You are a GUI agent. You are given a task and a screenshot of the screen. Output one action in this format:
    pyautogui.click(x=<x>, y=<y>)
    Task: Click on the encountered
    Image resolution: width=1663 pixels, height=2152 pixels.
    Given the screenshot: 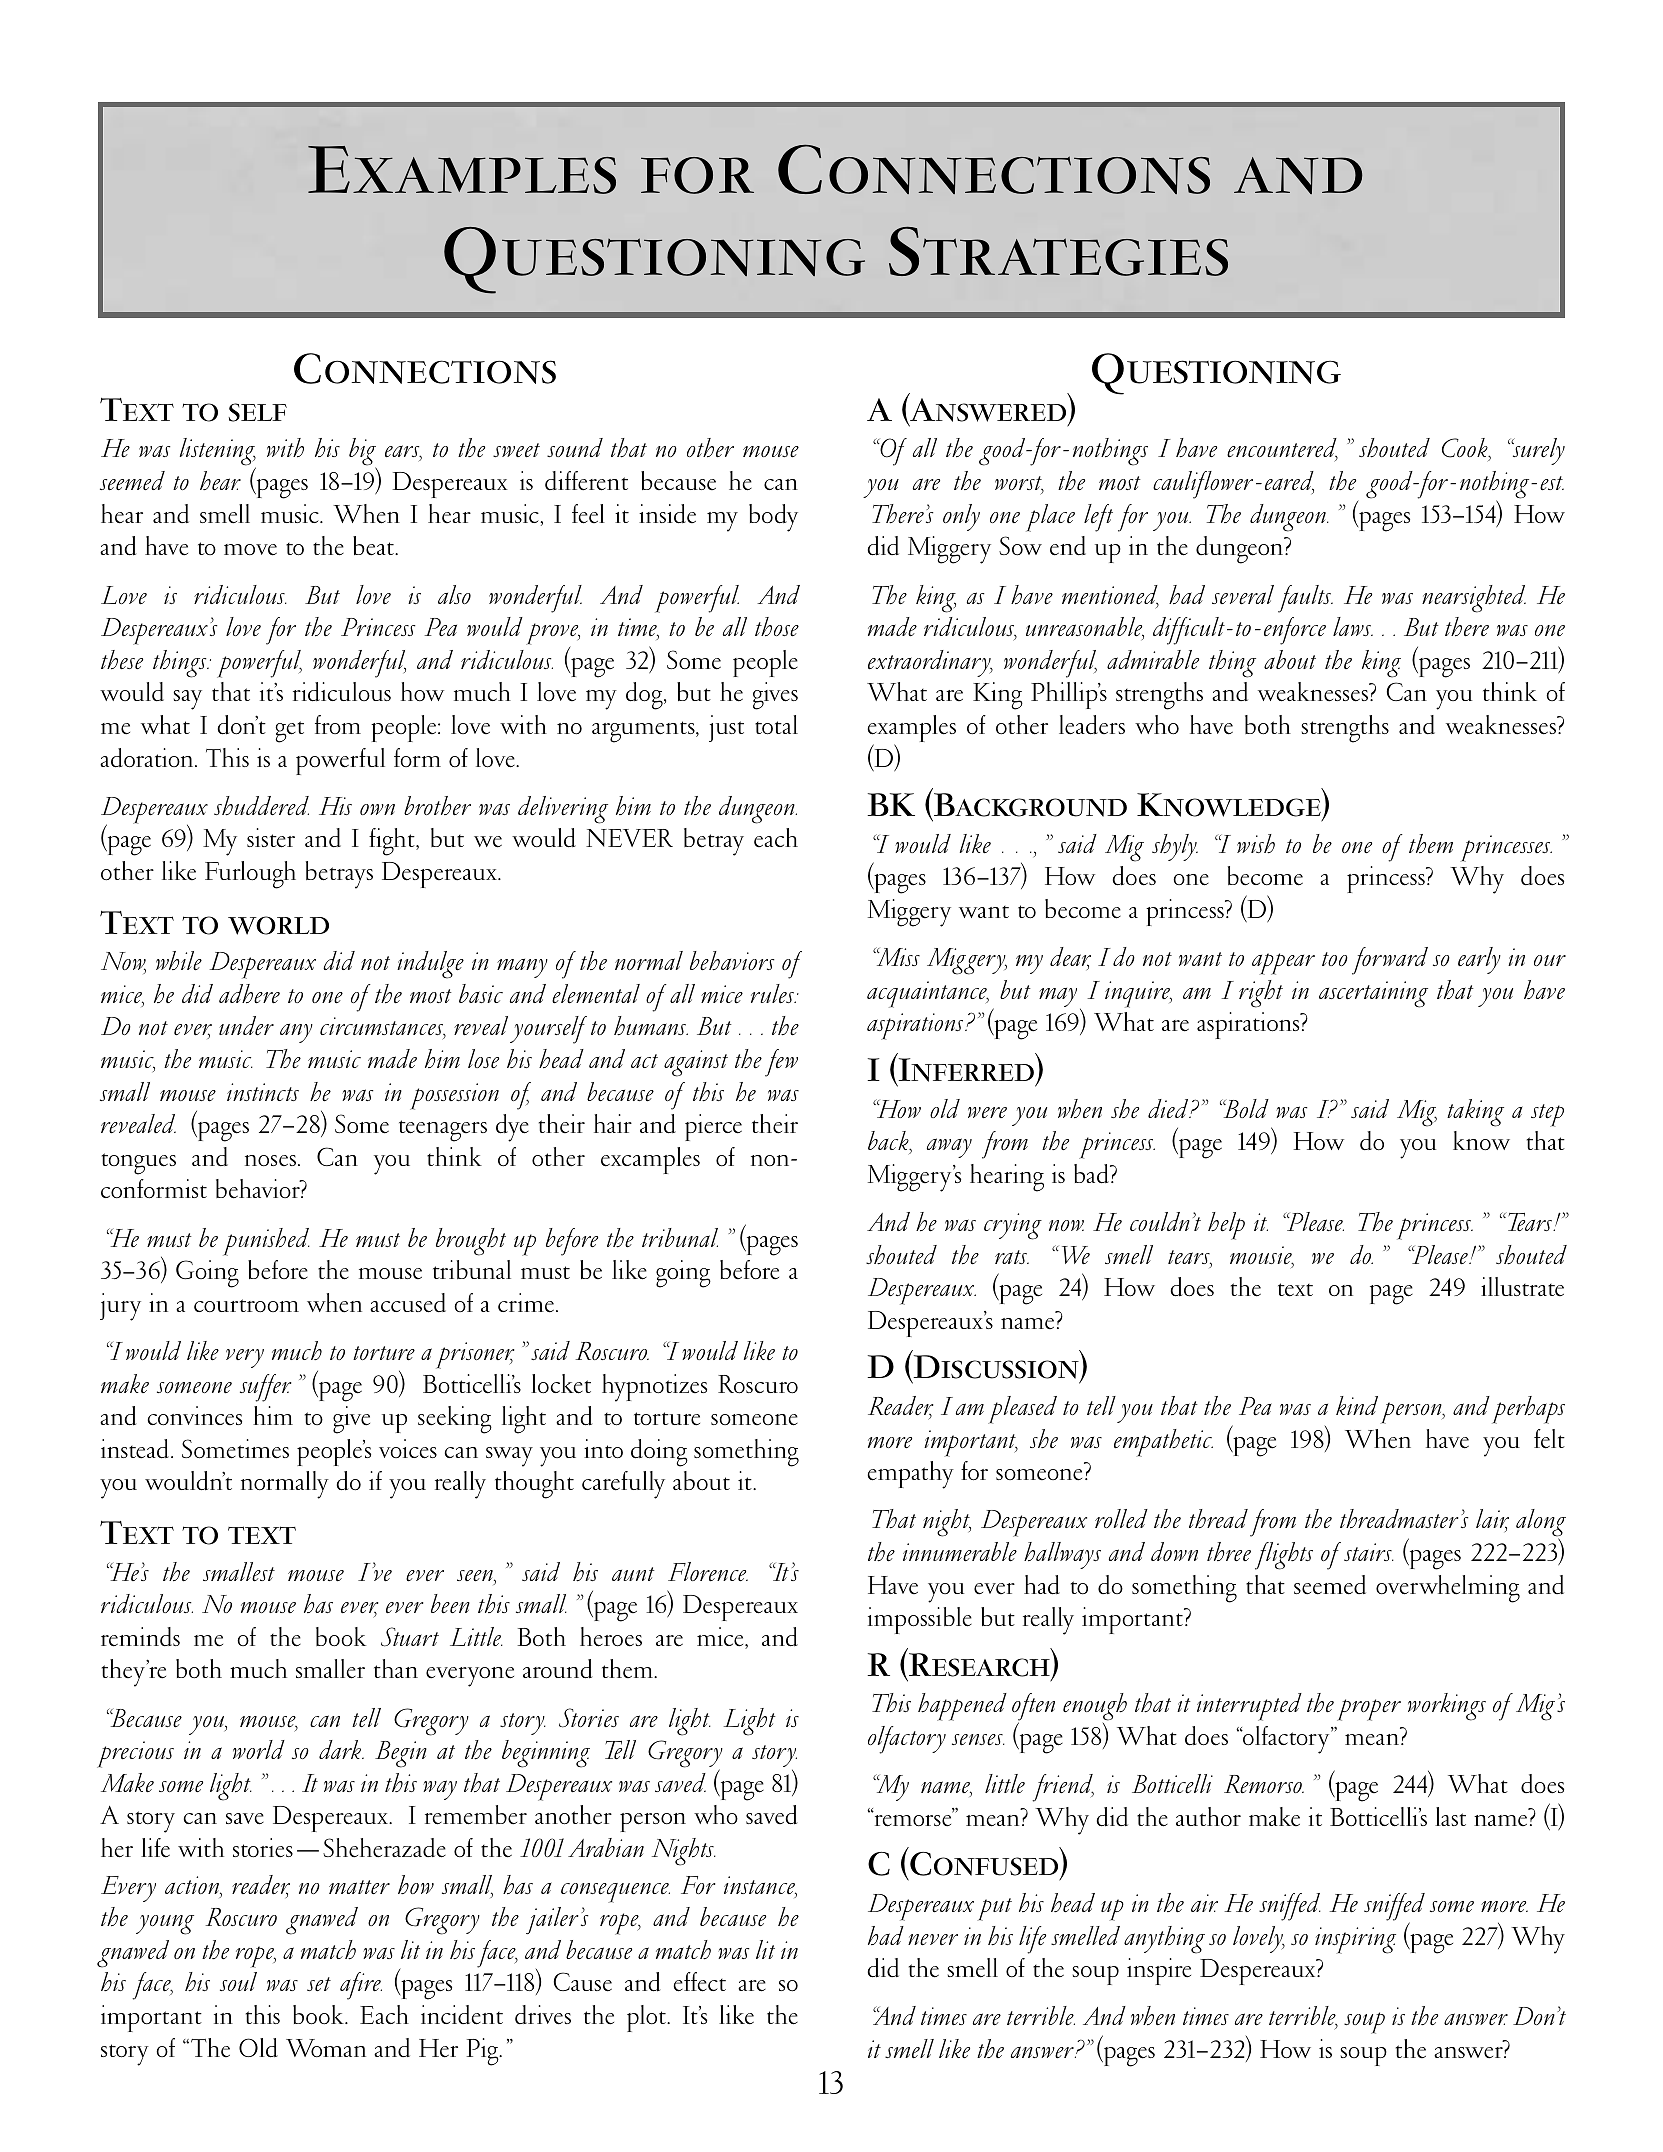 What is the action you would take?
    pyautogui.click(x=1282, y=449)
